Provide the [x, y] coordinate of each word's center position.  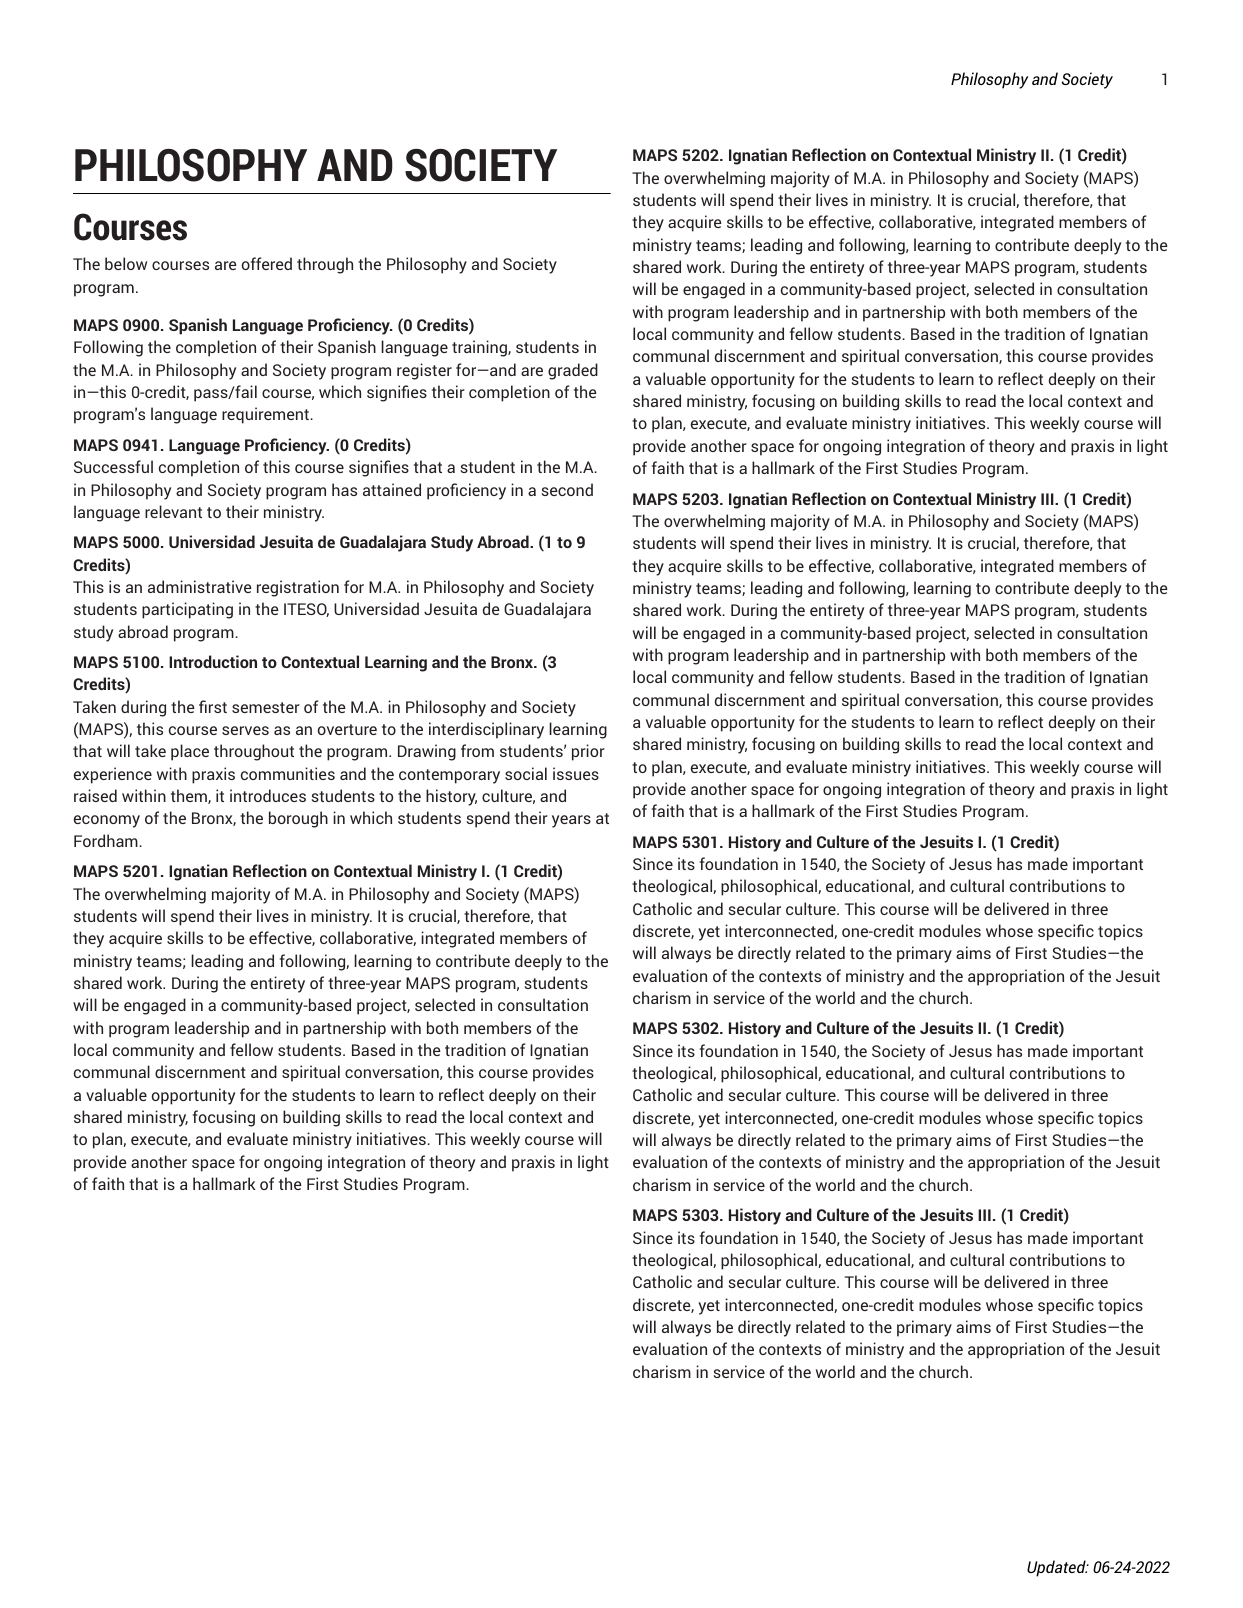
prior [588, 752]
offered [267, 263]
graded [573, 371]
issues [576, 773]
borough [298, 819]
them [190, 796]
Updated [1057, 1568]
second [567, 489]
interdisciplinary [486, 730]
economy [107, 821]
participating [187, 610]
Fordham [107, 840]
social [526, 773]
